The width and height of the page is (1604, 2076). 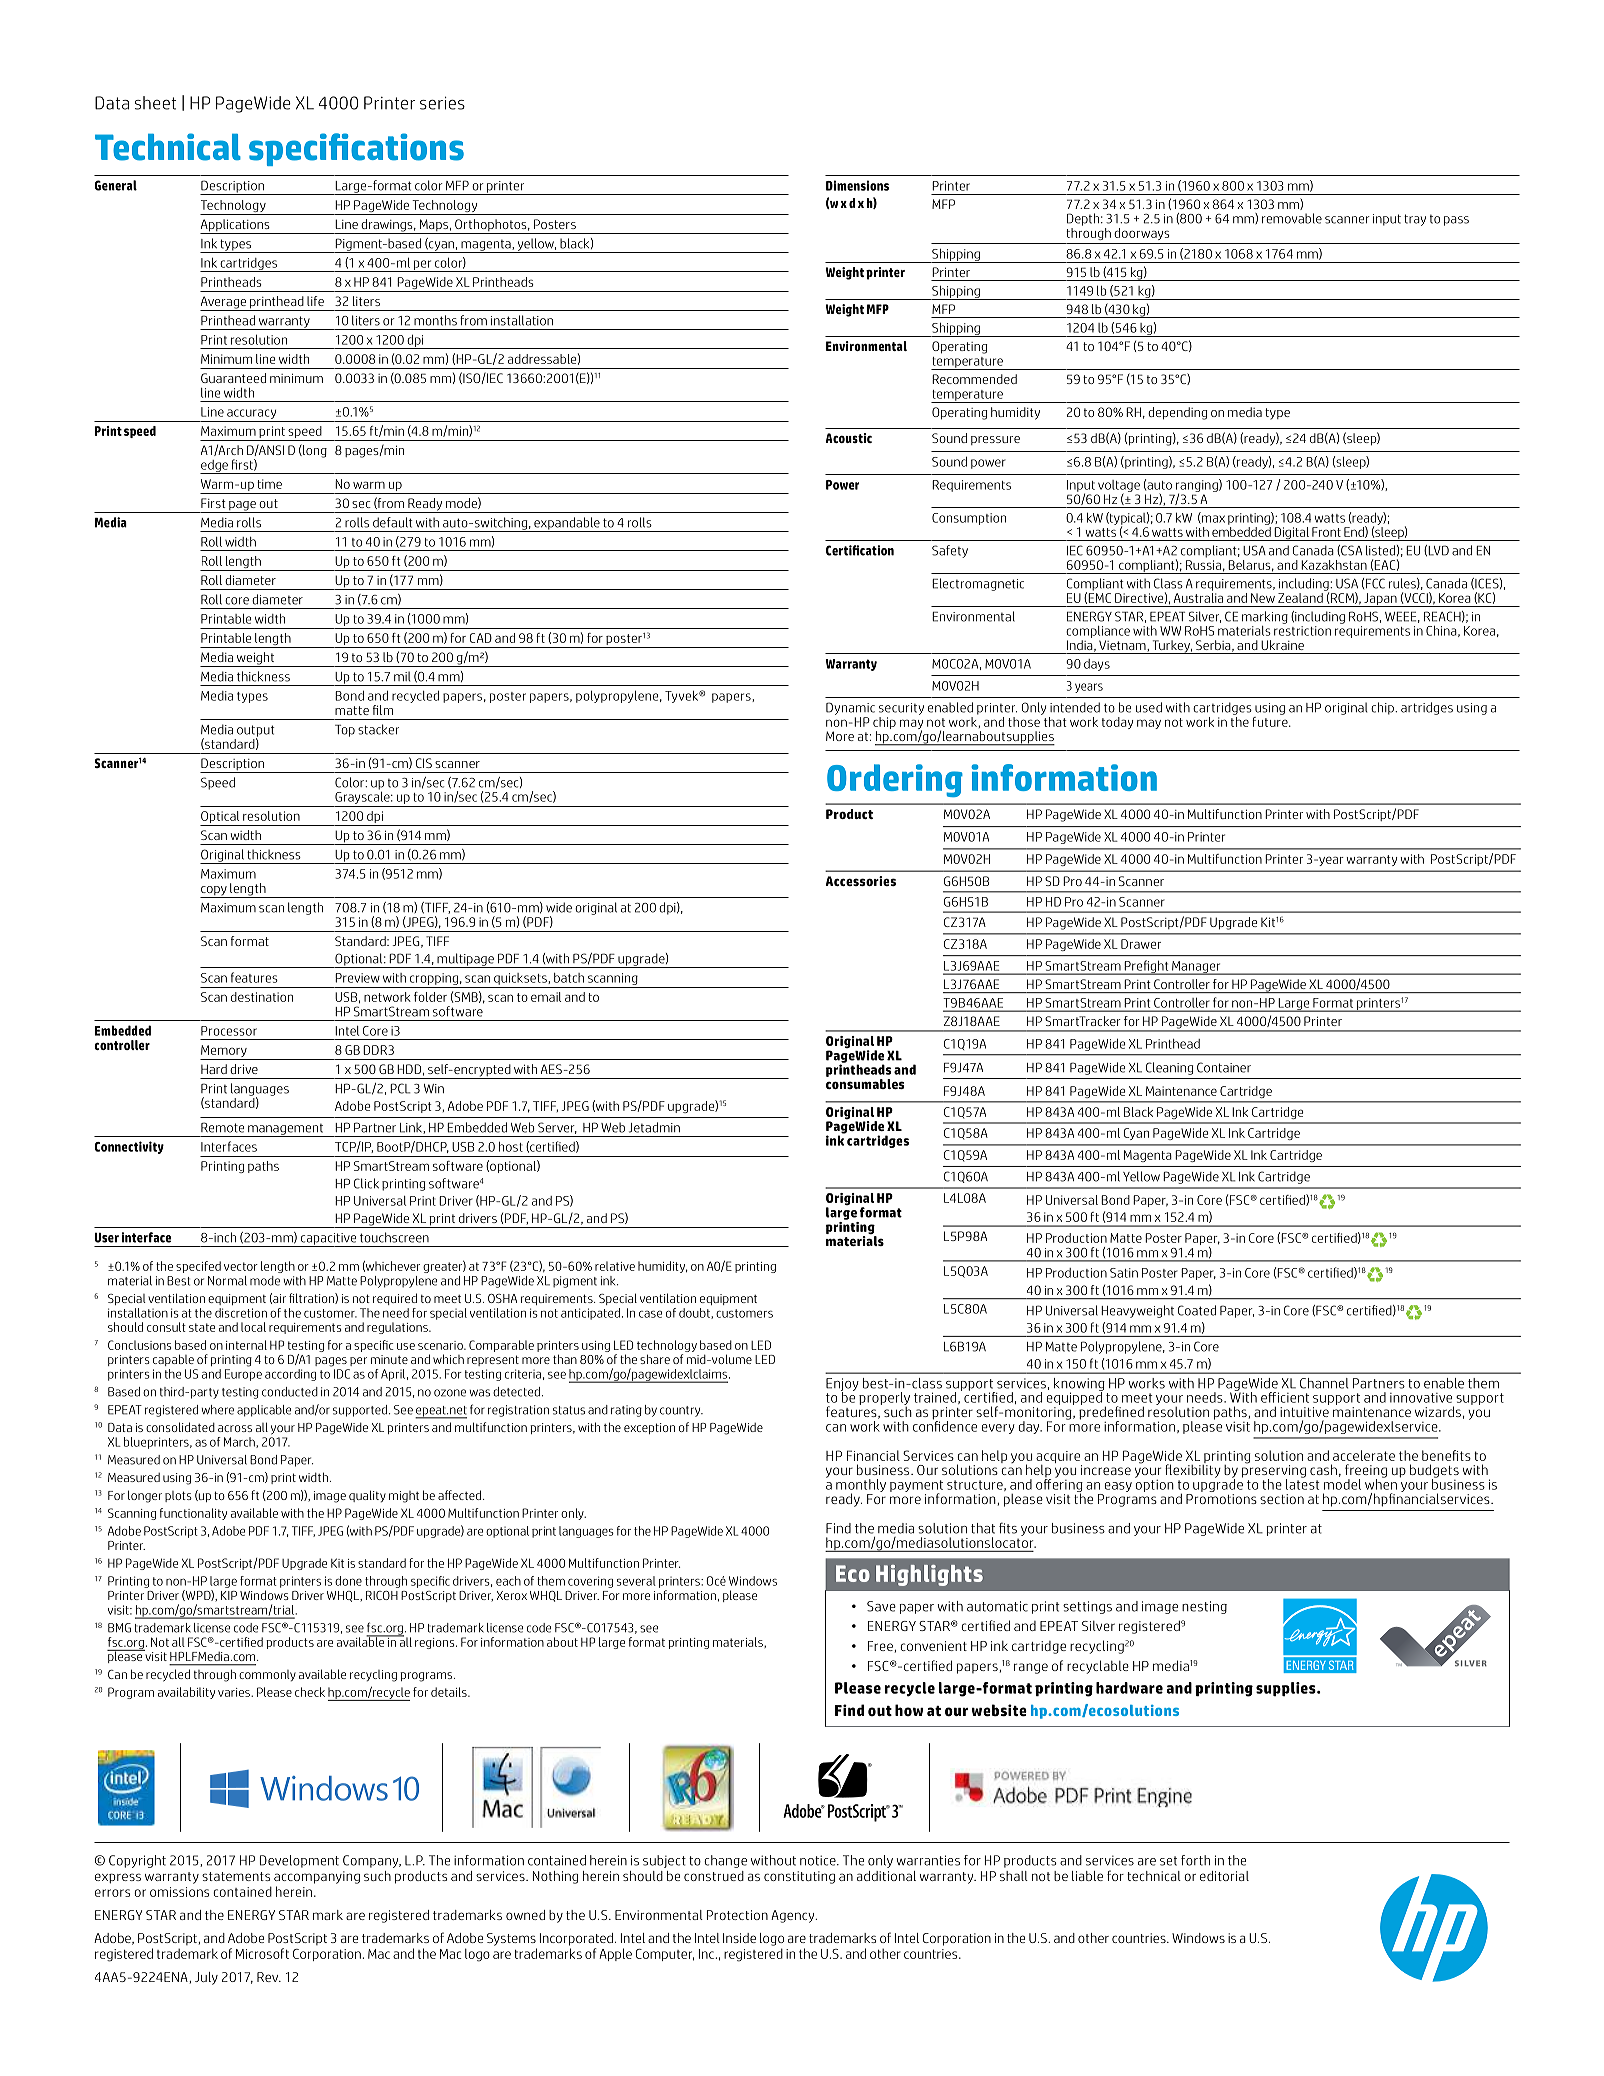 What do you see at coordinates (1292, 218) in the page?
I see `removable` at bounding box center [1292, 218].
